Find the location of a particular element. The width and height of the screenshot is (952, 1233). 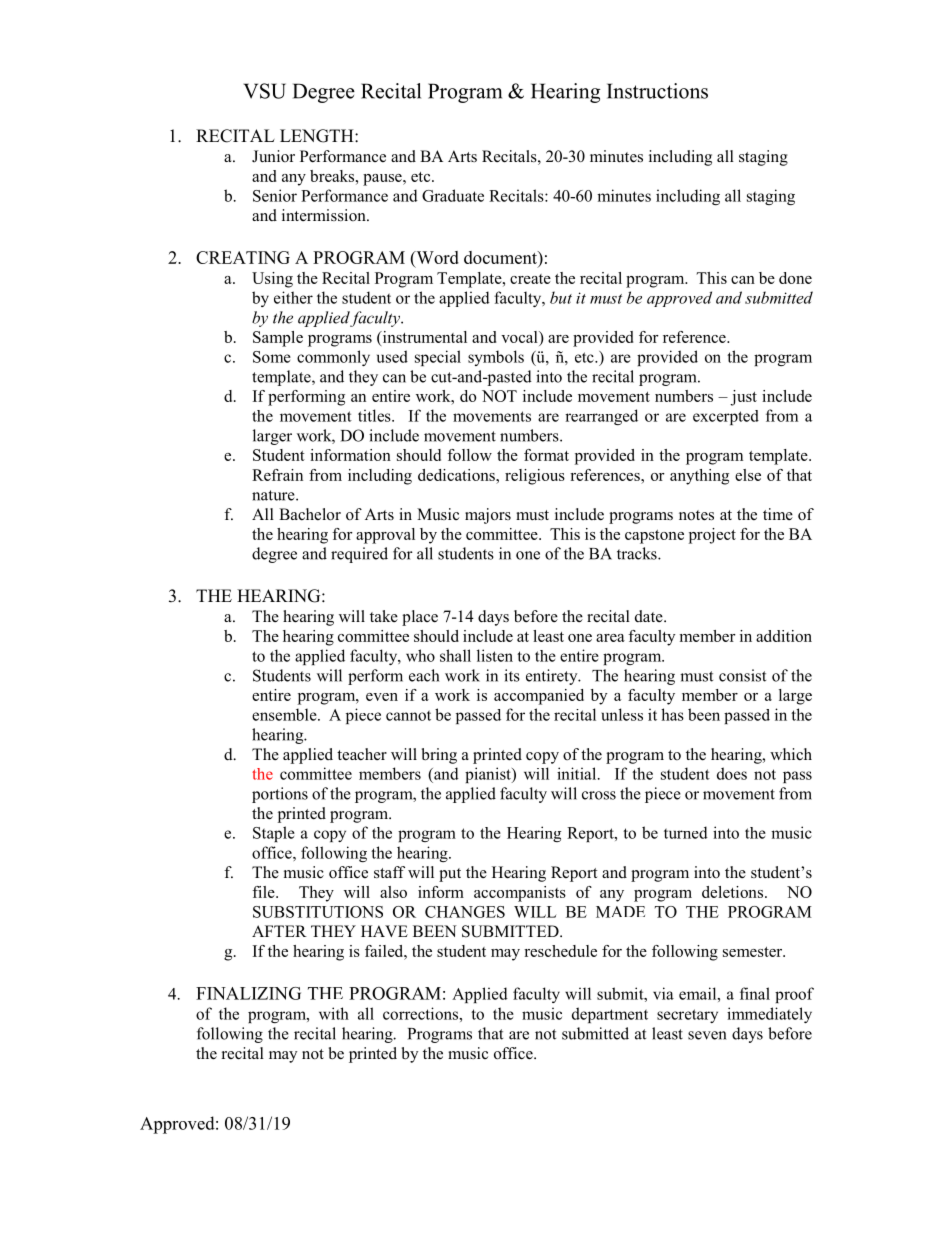

Graduate is located at coordinates (453, 195).
